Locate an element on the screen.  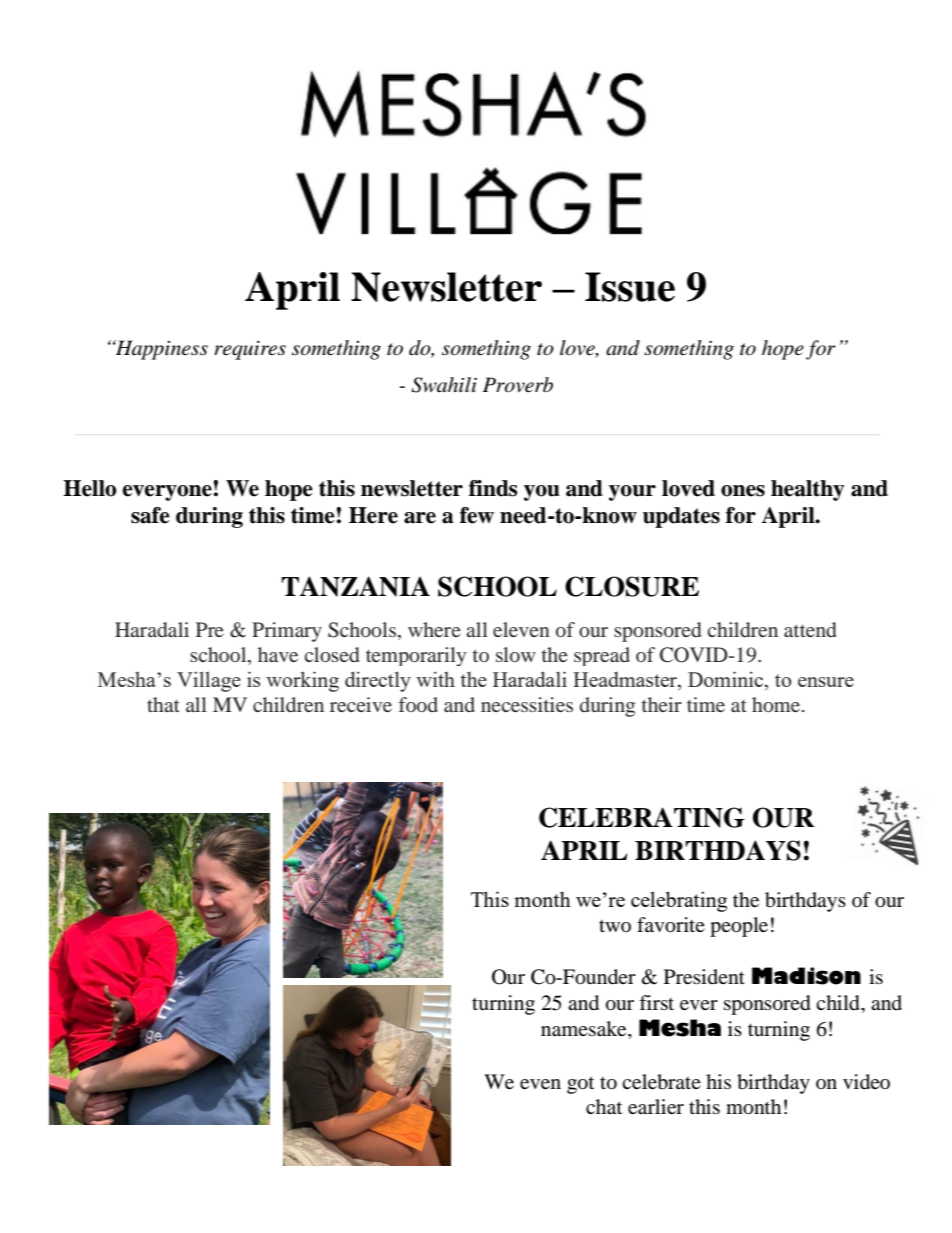
necessities is located at coordinates (527, 704).
